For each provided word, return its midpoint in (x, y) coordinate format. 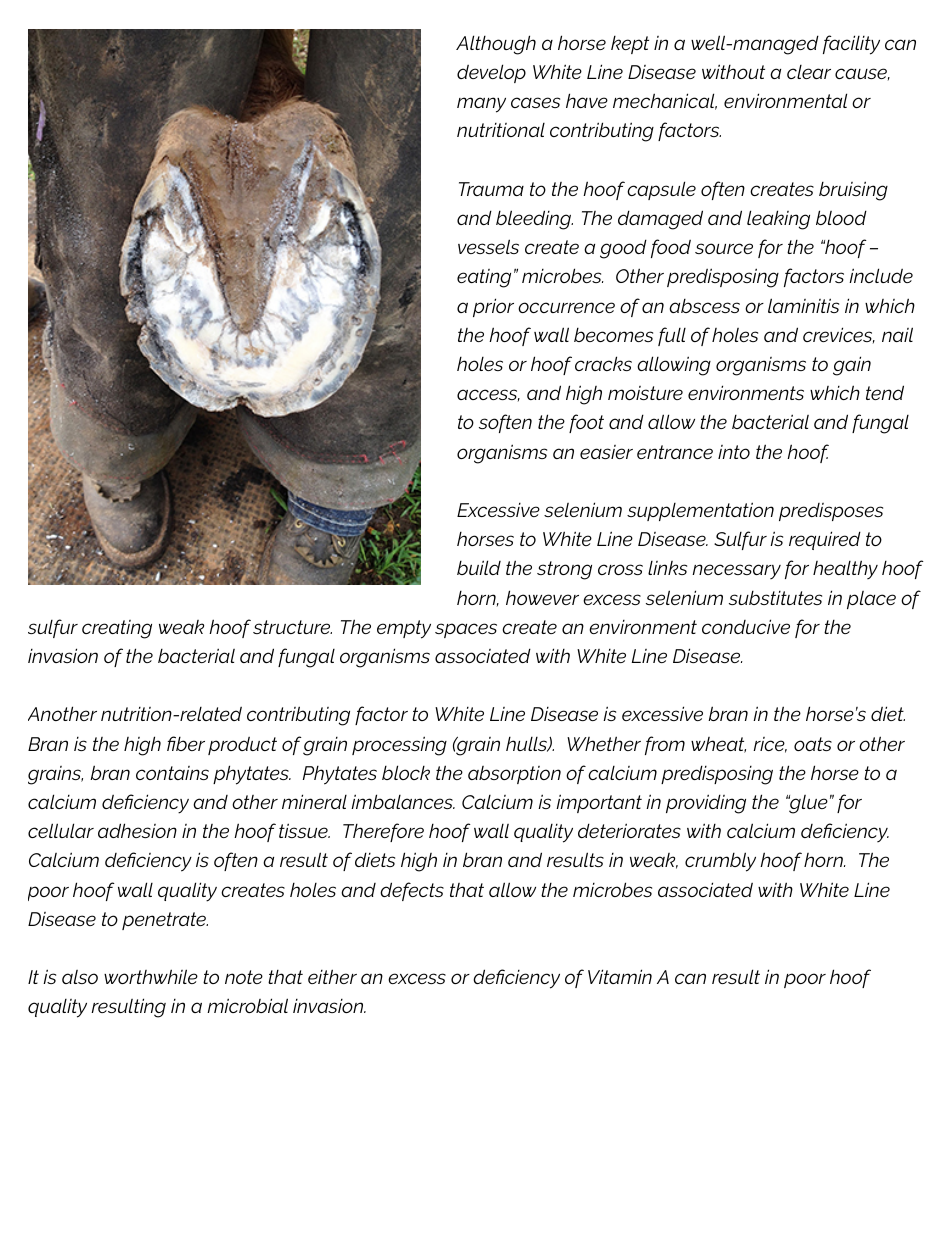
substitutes (775, 598)
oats (813, 744)
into (734, 452)
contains (172, 773)
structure (292, 627)
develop (491, 73)
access (488, 395)
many (481, 105)
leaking (778, 220)
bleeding (534, 220)
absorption (514, 775)
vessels (488, 246)
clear (809, 72)
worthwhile (151, 976)
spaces (466, 630)
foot (586, 423)
